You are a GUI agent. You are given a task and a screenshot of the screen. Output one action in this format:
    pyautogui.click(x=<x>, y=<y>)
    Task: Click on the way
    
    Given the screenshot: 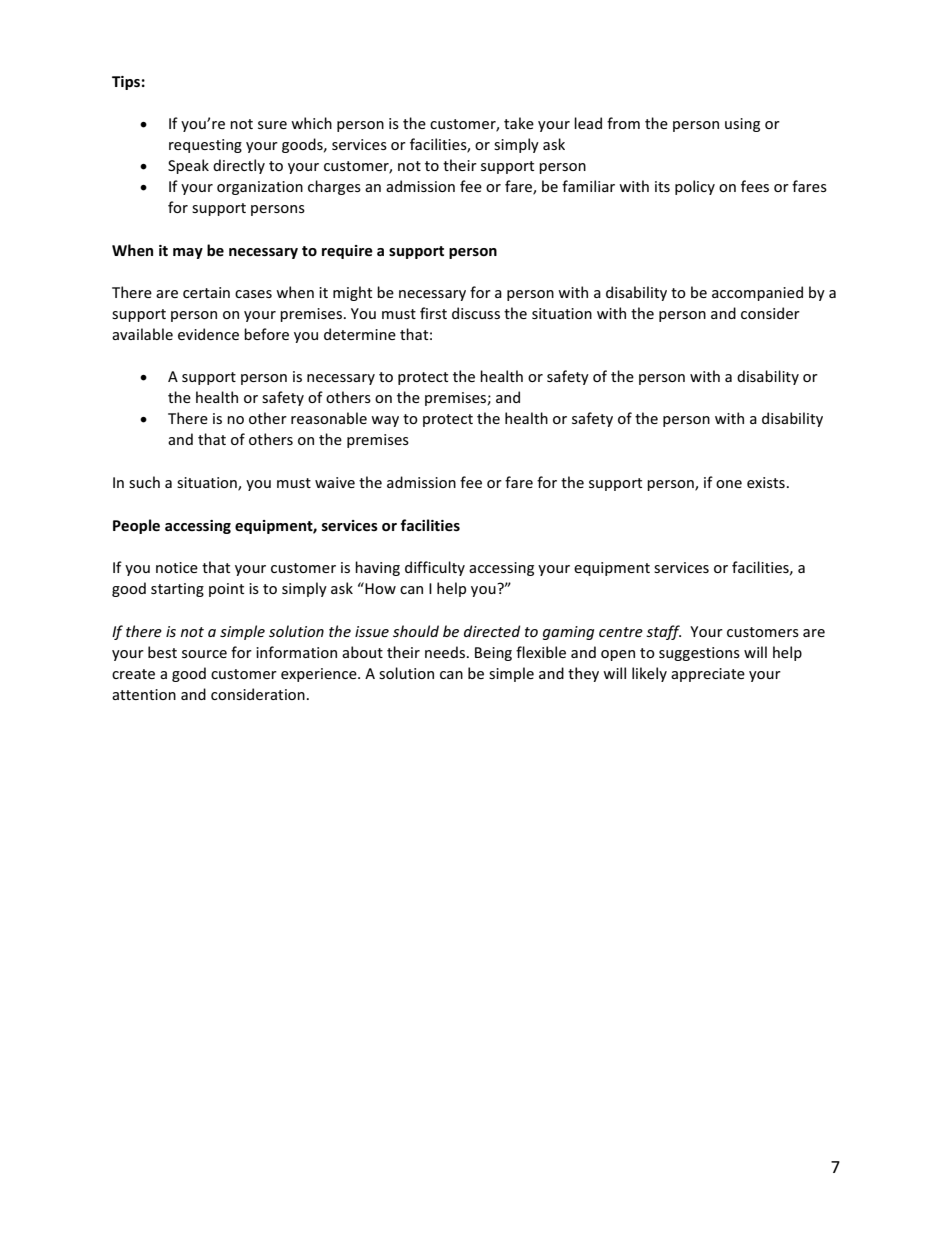 What is the action you would take?
    pyautogui.click(x=385, y=421)
